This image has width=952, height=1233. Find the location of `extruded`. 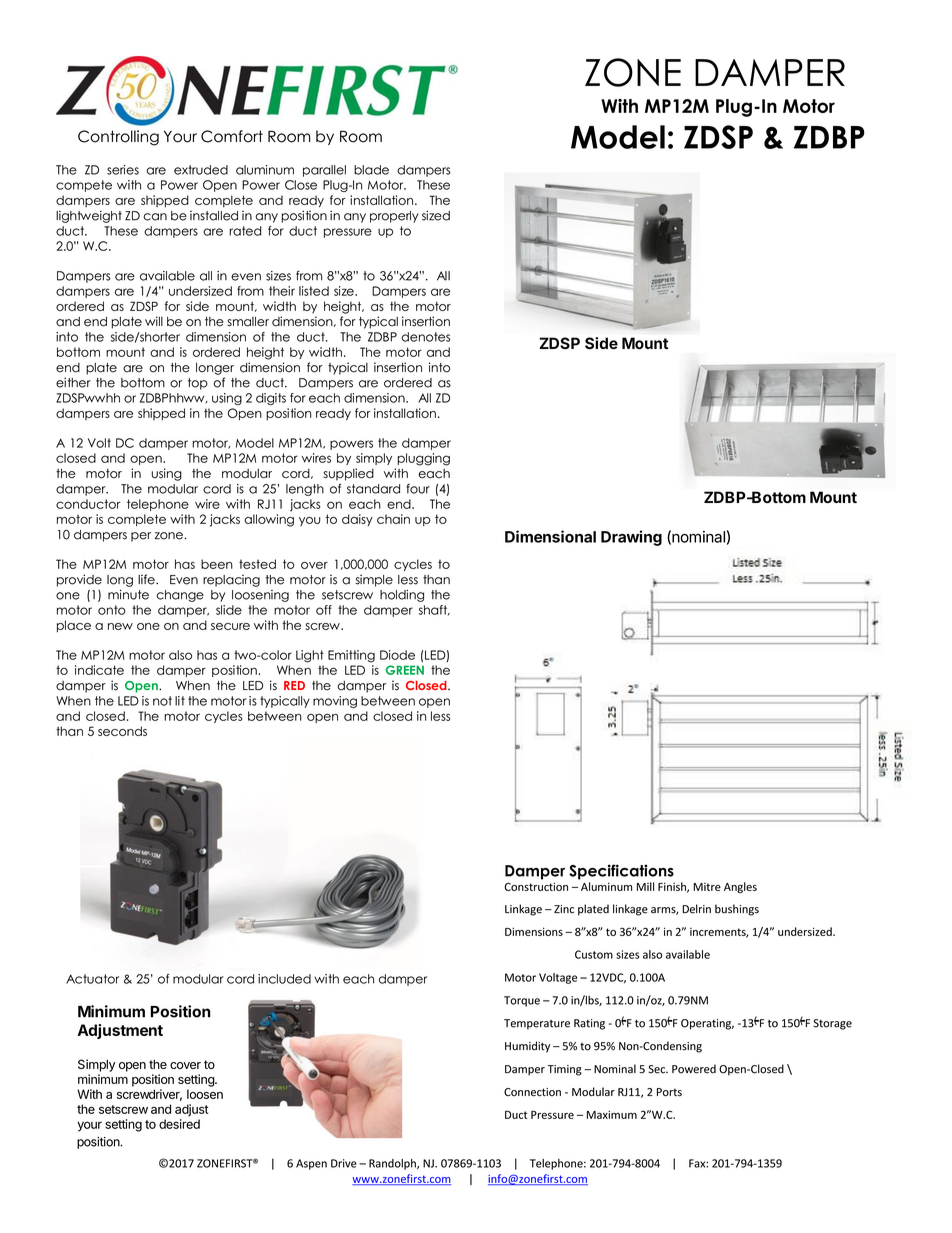

extruded is located at coordinates (201, 170).
